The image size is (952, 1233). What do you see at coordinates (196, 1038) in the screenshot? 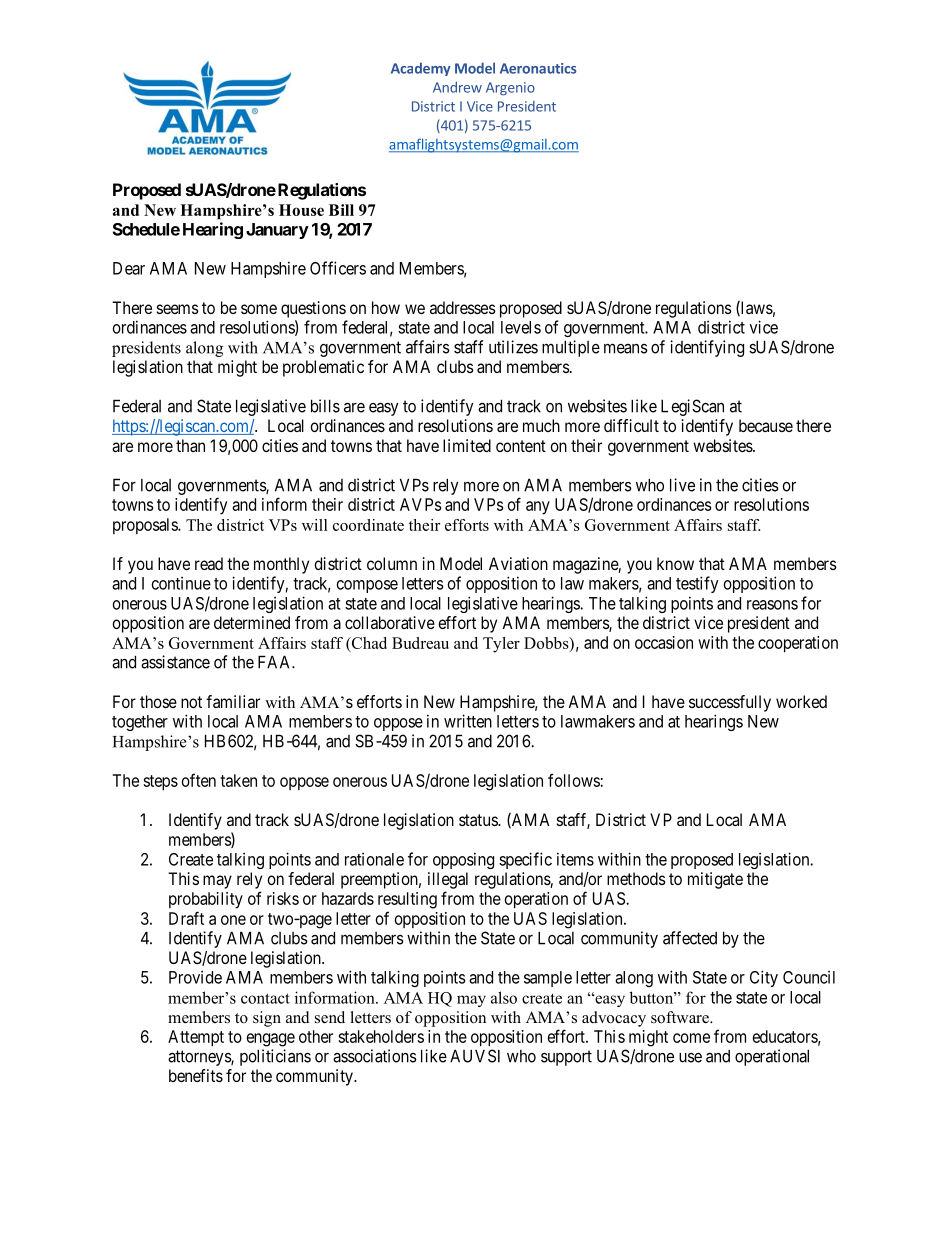
I see `Attempt` at bounding box center [196, 1038].
